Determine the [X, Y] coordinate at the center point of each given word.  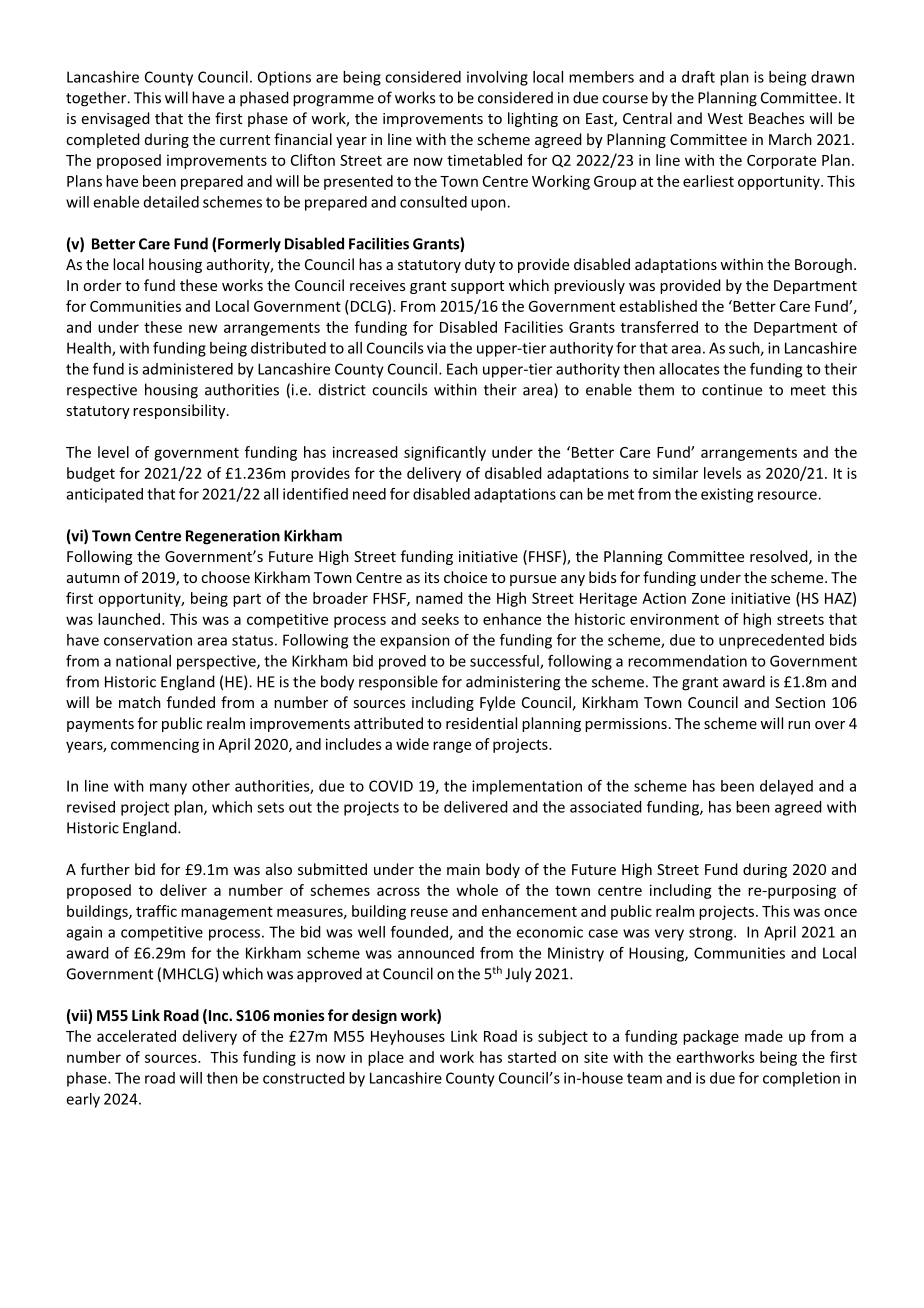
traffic [156, 911]
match [140, 702]
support [477, 287]
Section [800, 702]
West [725, 118]
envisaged [116, 119]
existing [727, 495]
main [463, 869]
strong [712, 934]
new [203, 328]
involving [497, 78]
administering [513, 683]
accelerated [136, 1036]
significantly [445, 453]
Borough [823, 265]
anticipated [104, 495]
